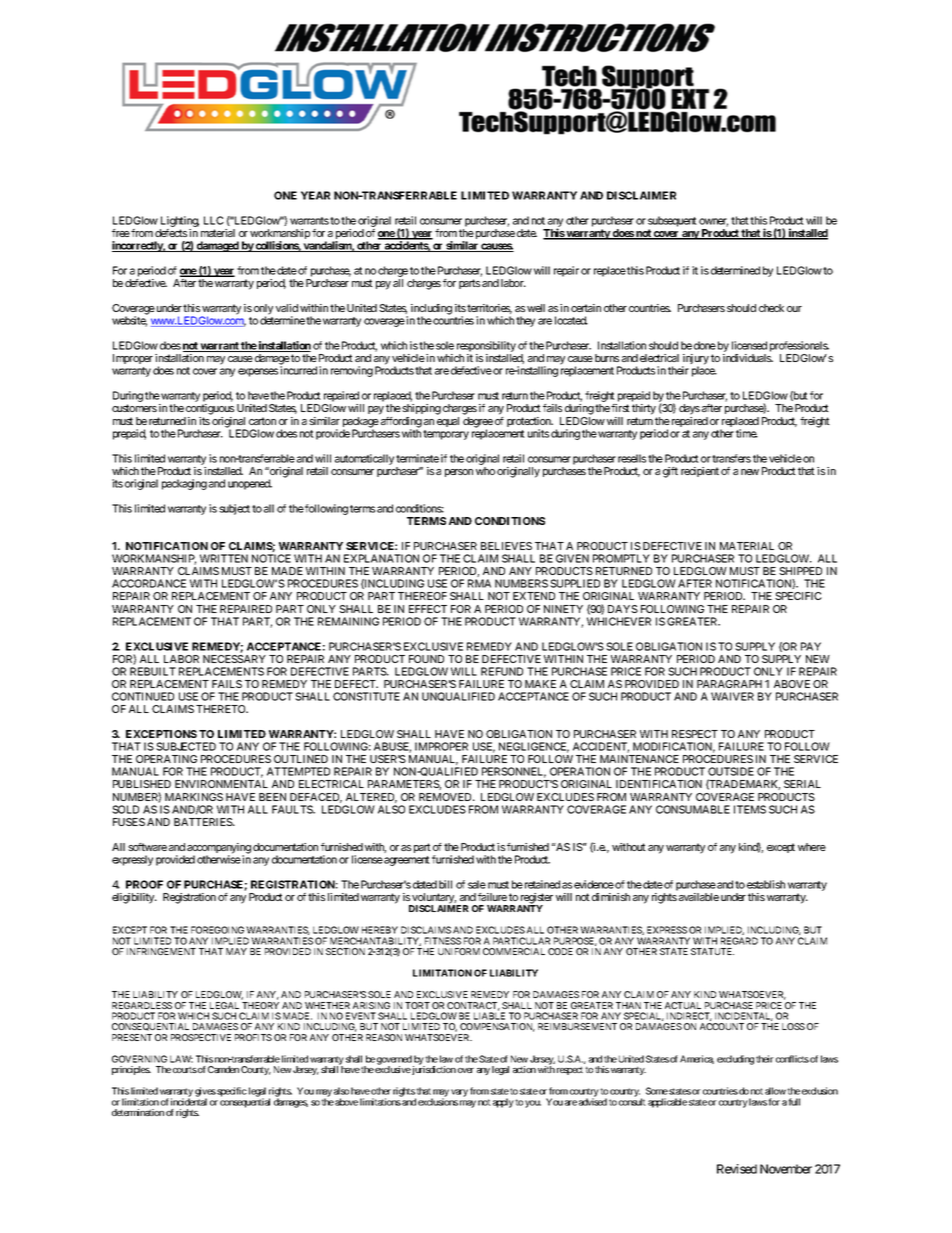 This screenshot has height=1233, width=952. What do you see at coordinates (219, 849) in the screenshot?
I see `accompanying` at bounding box center [219, 849].
